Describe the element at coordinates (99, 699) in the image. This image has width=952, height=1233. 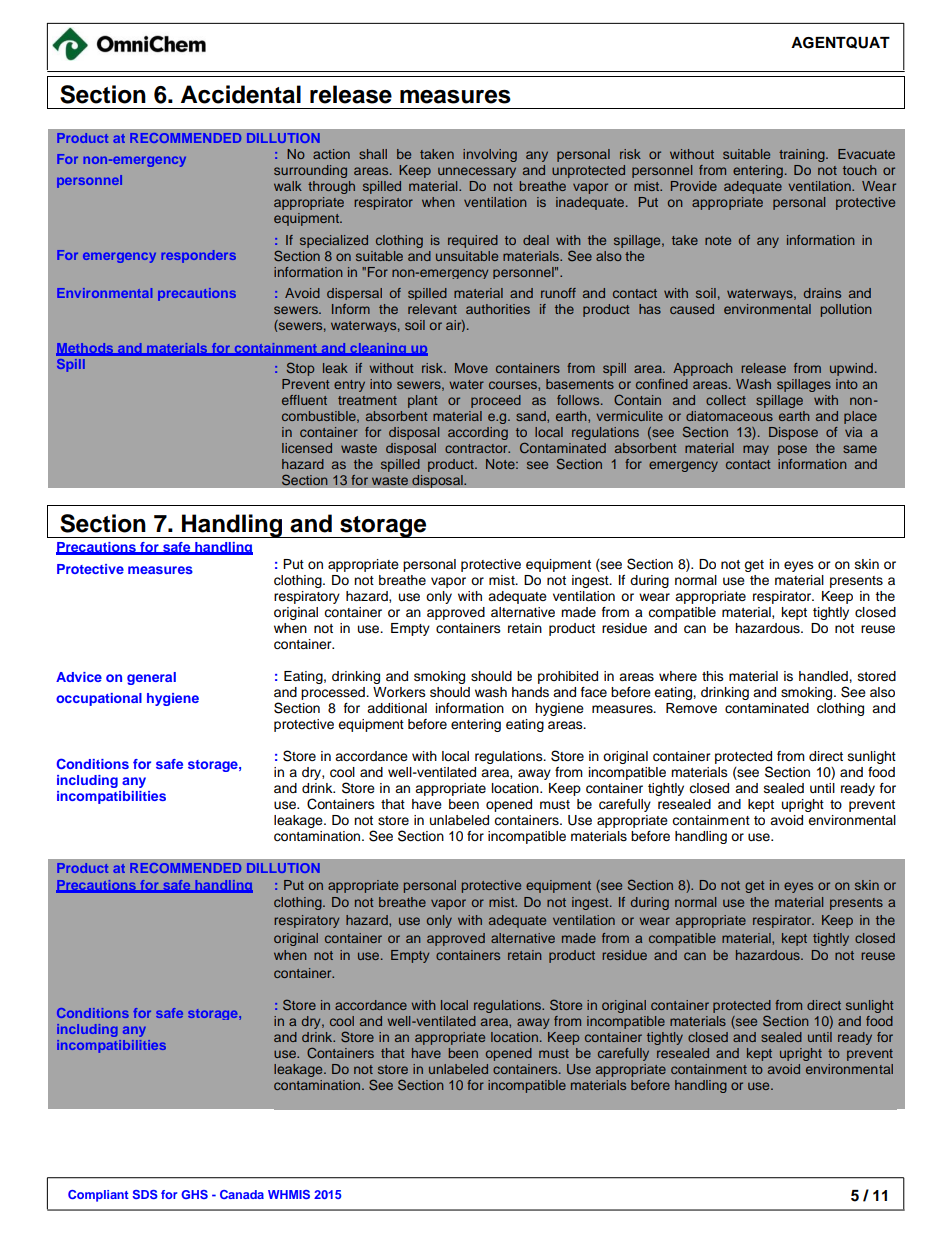
I see `occupational` at that location.
